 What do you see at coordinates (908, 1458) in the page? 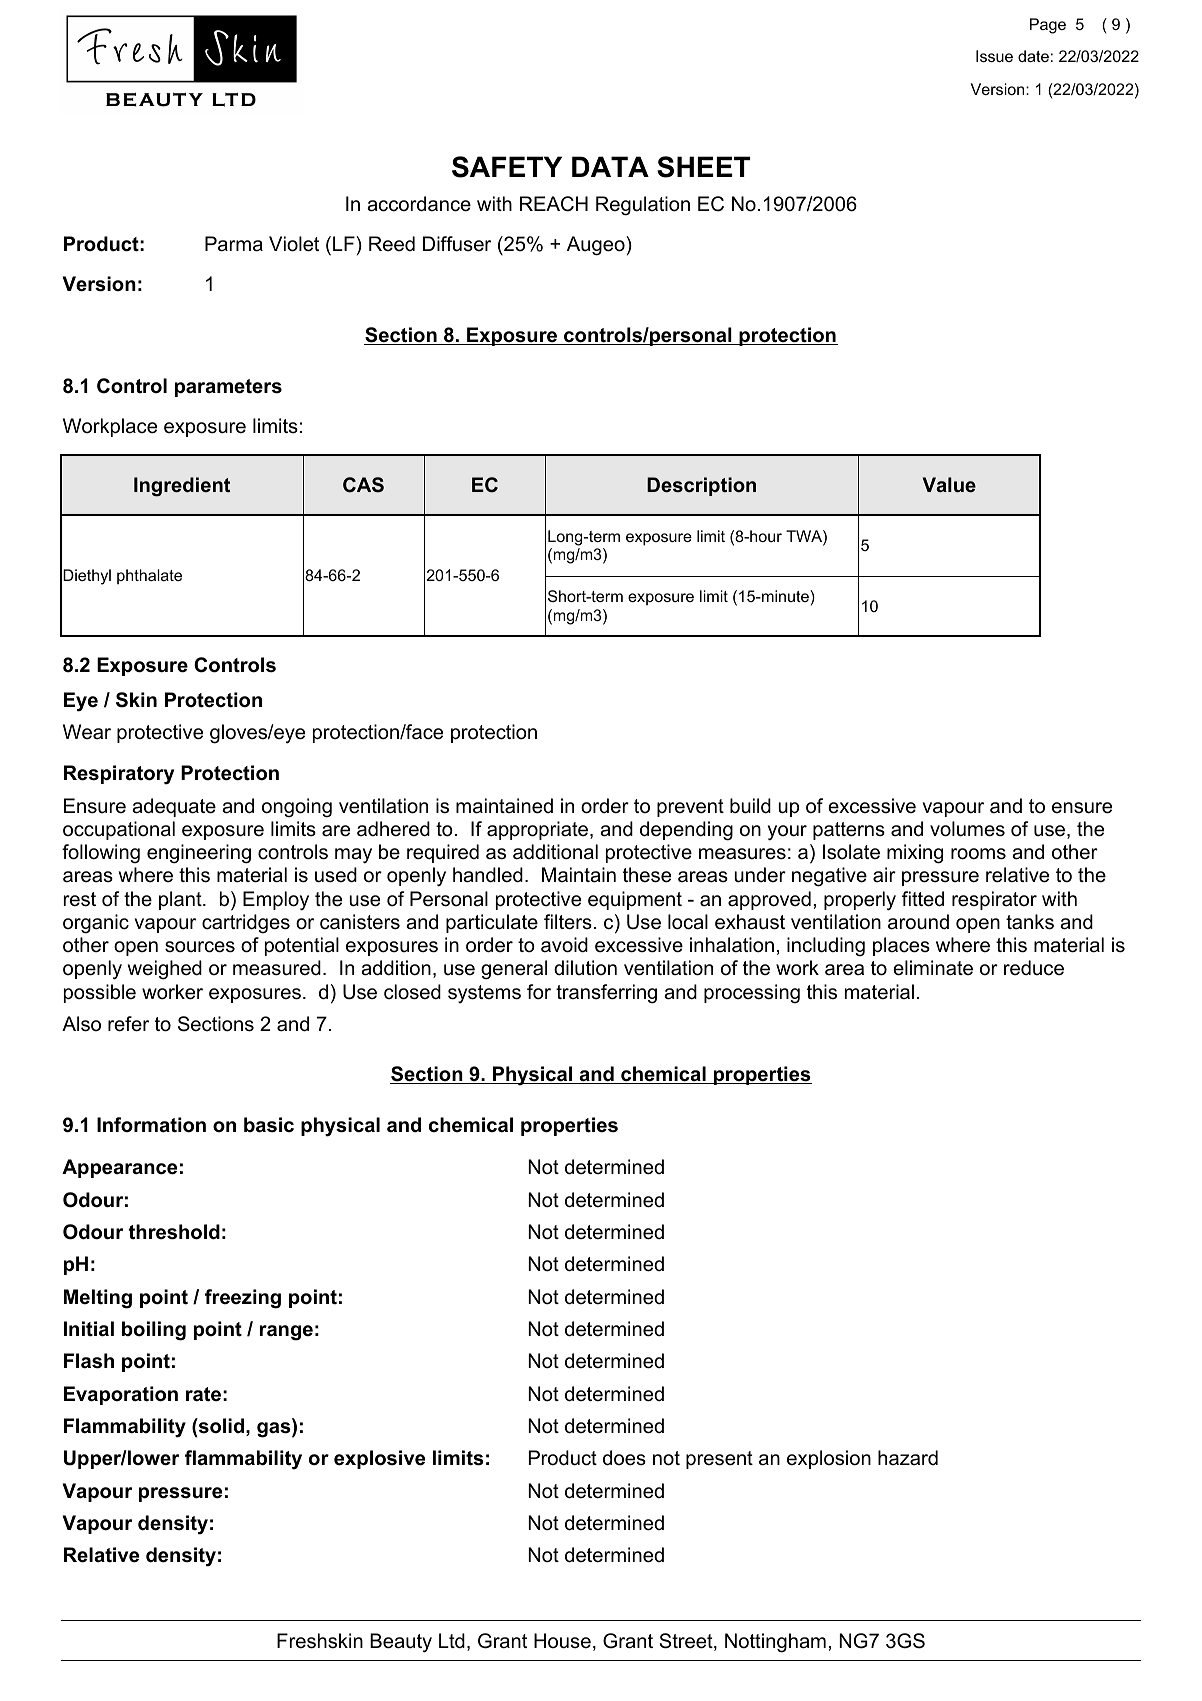
I see `hazard` at bounding box center [908, 1458].
